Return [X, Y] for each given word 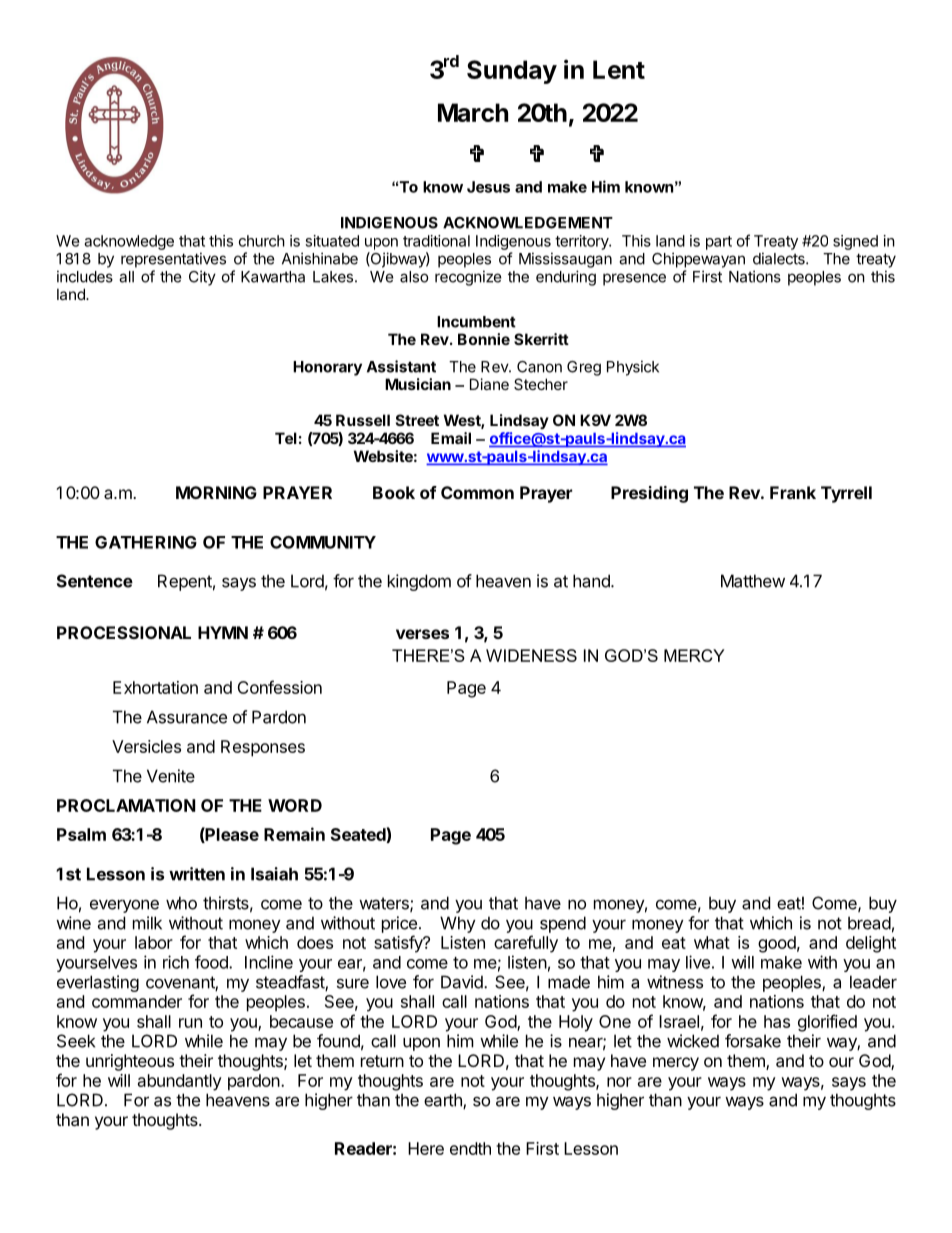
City [202, 278]
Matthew [753, 581]
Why [458, 924]
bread [869, 923]
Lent [619, 69]
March [473, 112]
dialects [780, 258]
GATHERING [146, 542]
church [262, 241]
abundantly [180, 1082]
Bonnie [484, 339]
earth [444, 1101]
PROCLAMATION [126, 805]
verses [422, 634]
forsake [753, 1041]
